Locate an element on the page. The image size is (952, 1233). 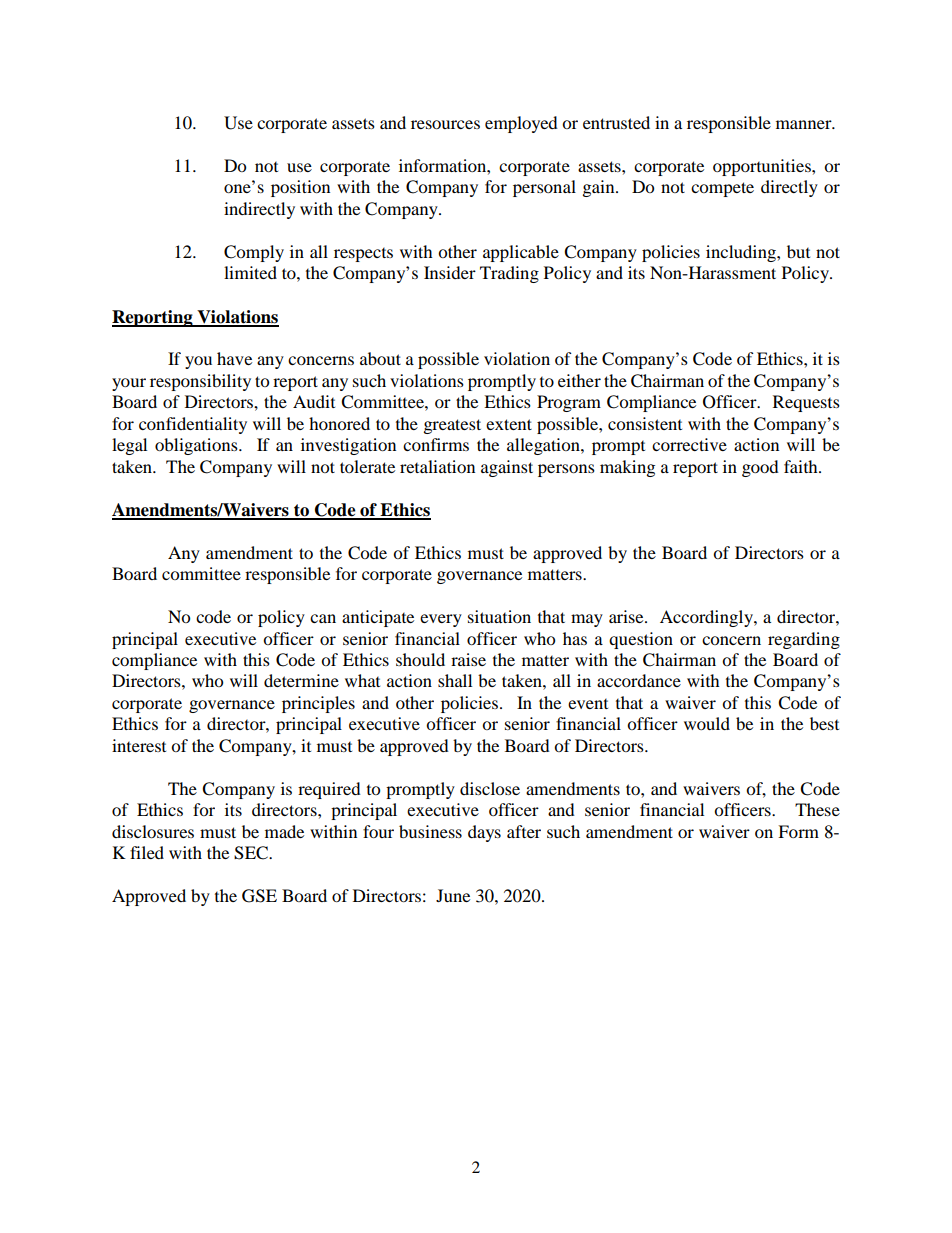
opportunities is located at coordinates (763, 167).
